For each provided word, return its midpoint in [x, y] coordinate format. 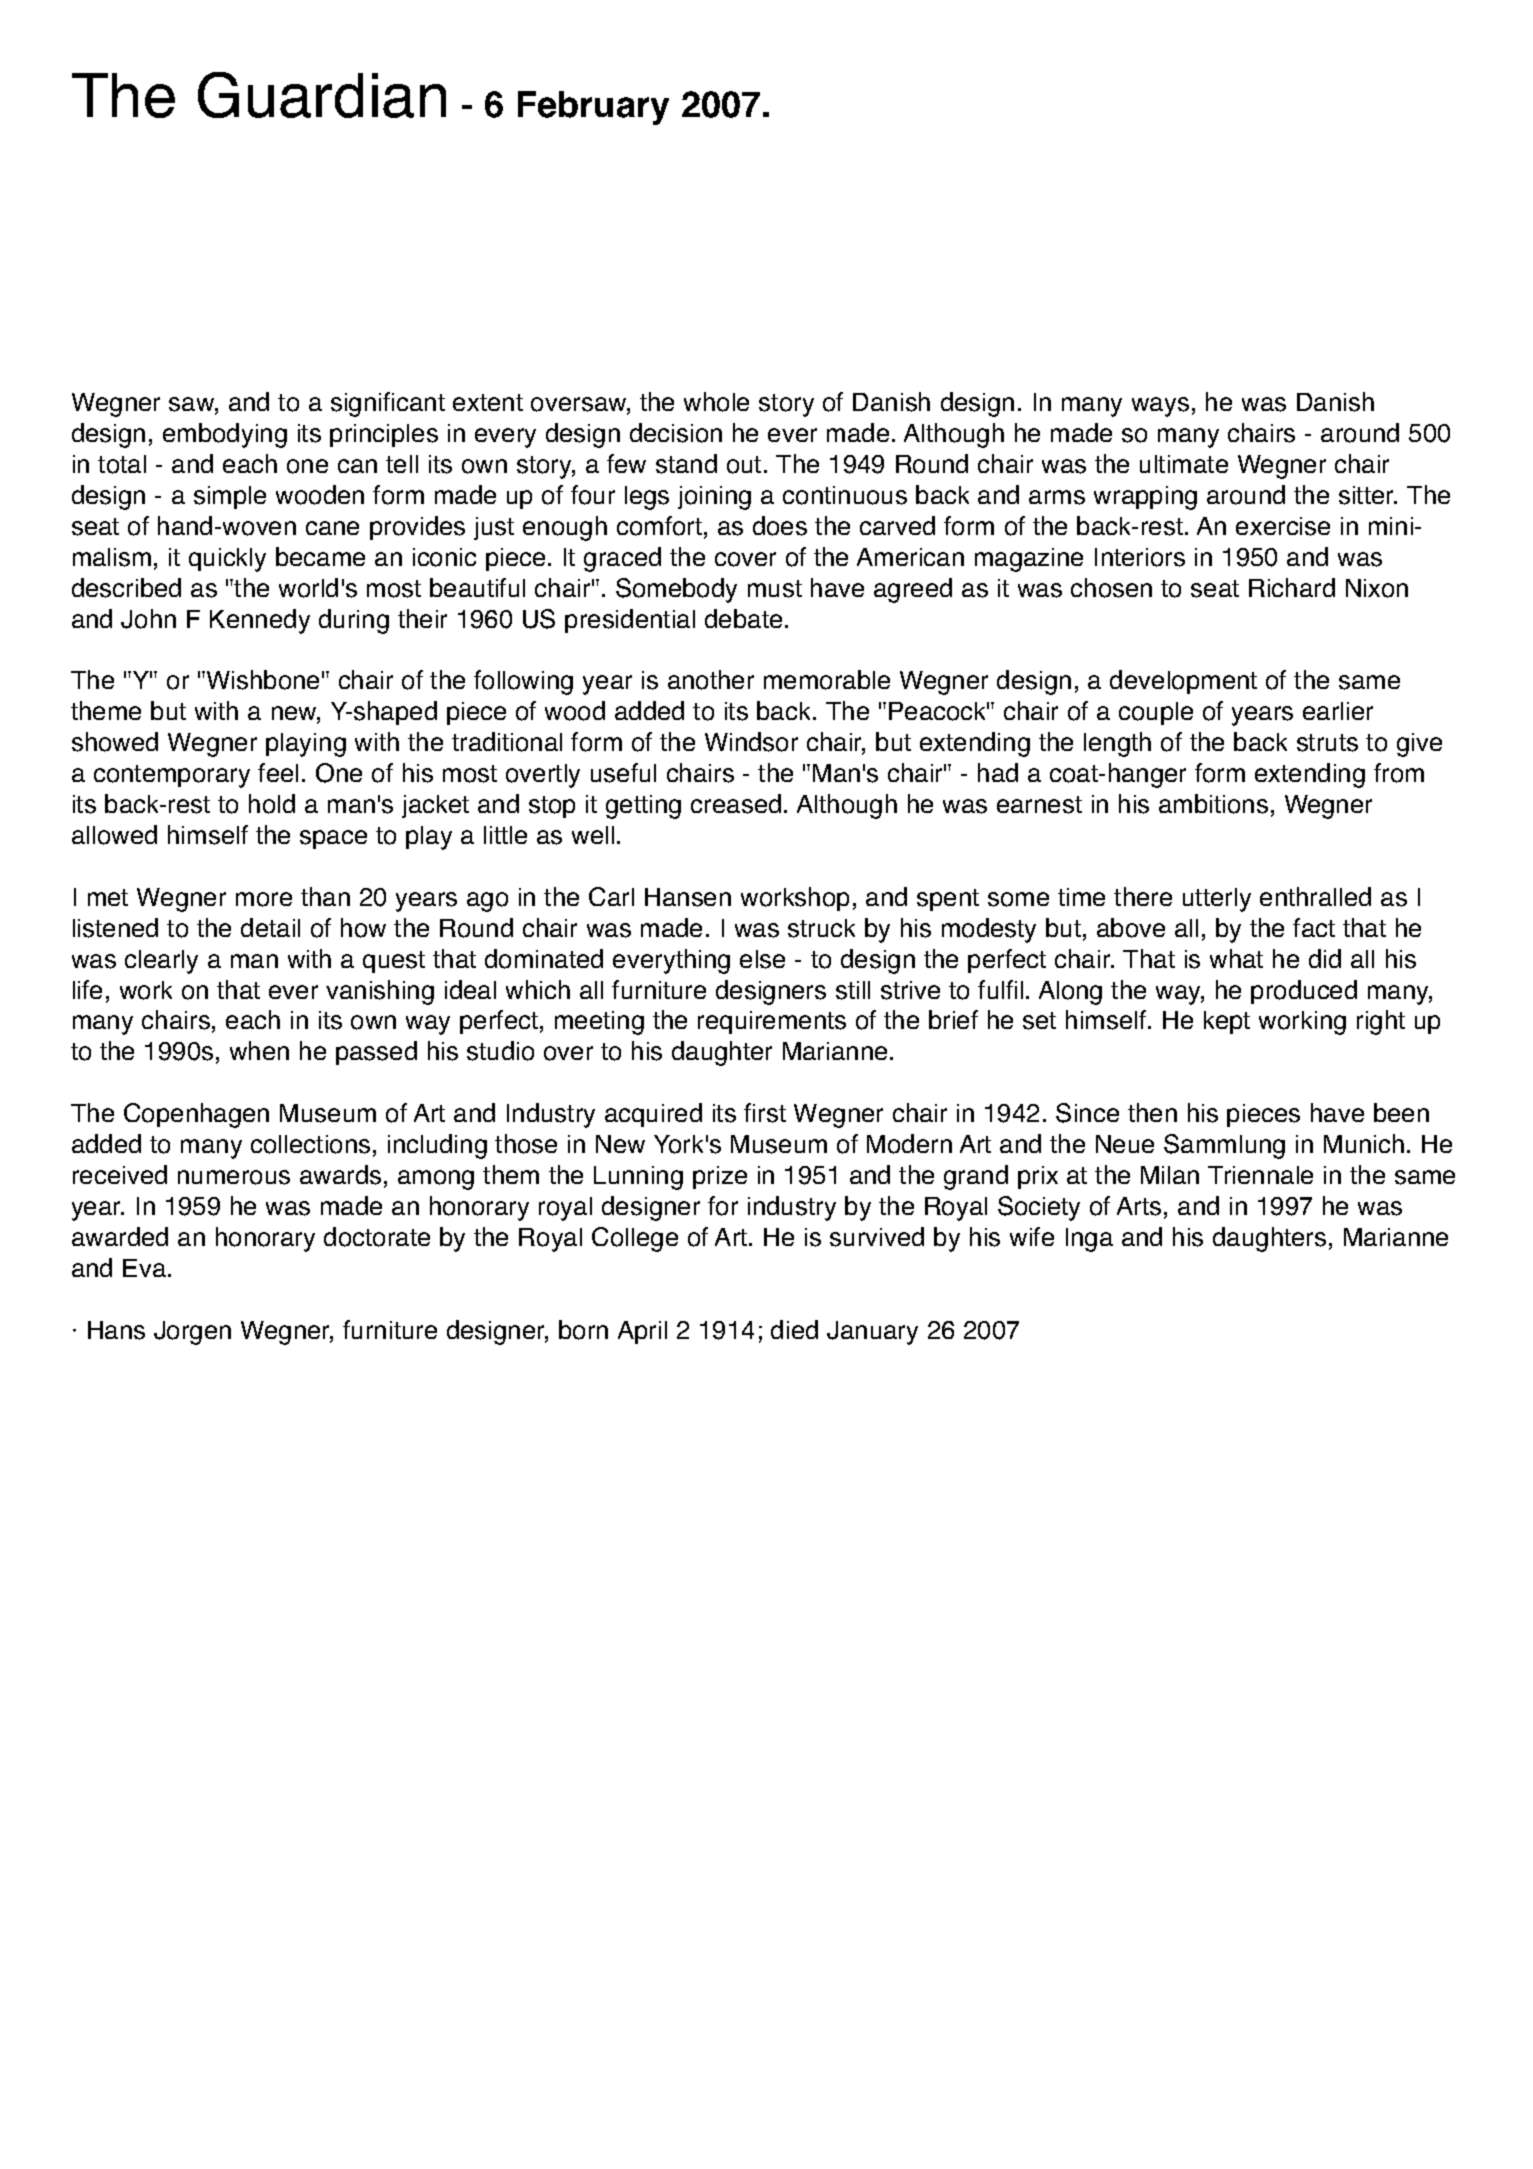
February [593, 108]
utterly [1217, 900]
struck [821, 928]
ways [1160, 407]
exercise [1283, 526]
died [794, 1329]
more [264, 899]
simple [230, 497]
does [780, 526]
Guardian [322, 95]
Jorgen [192, 1333]
